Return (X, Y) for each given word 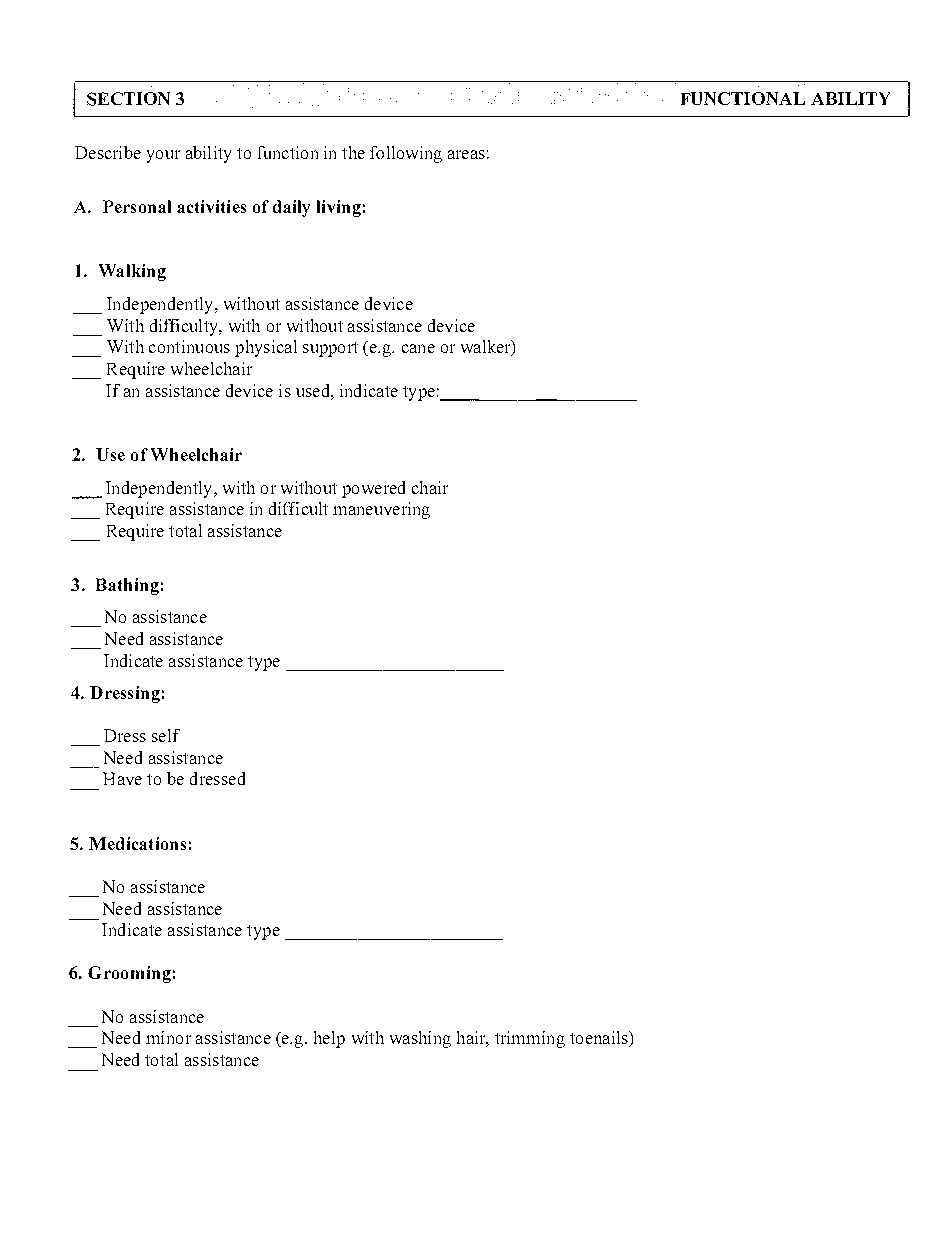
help (329, 1039)
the (353, 152)
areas (466, 154)
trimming (530, 1039)
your (163, 156)
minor (168, 1037)
